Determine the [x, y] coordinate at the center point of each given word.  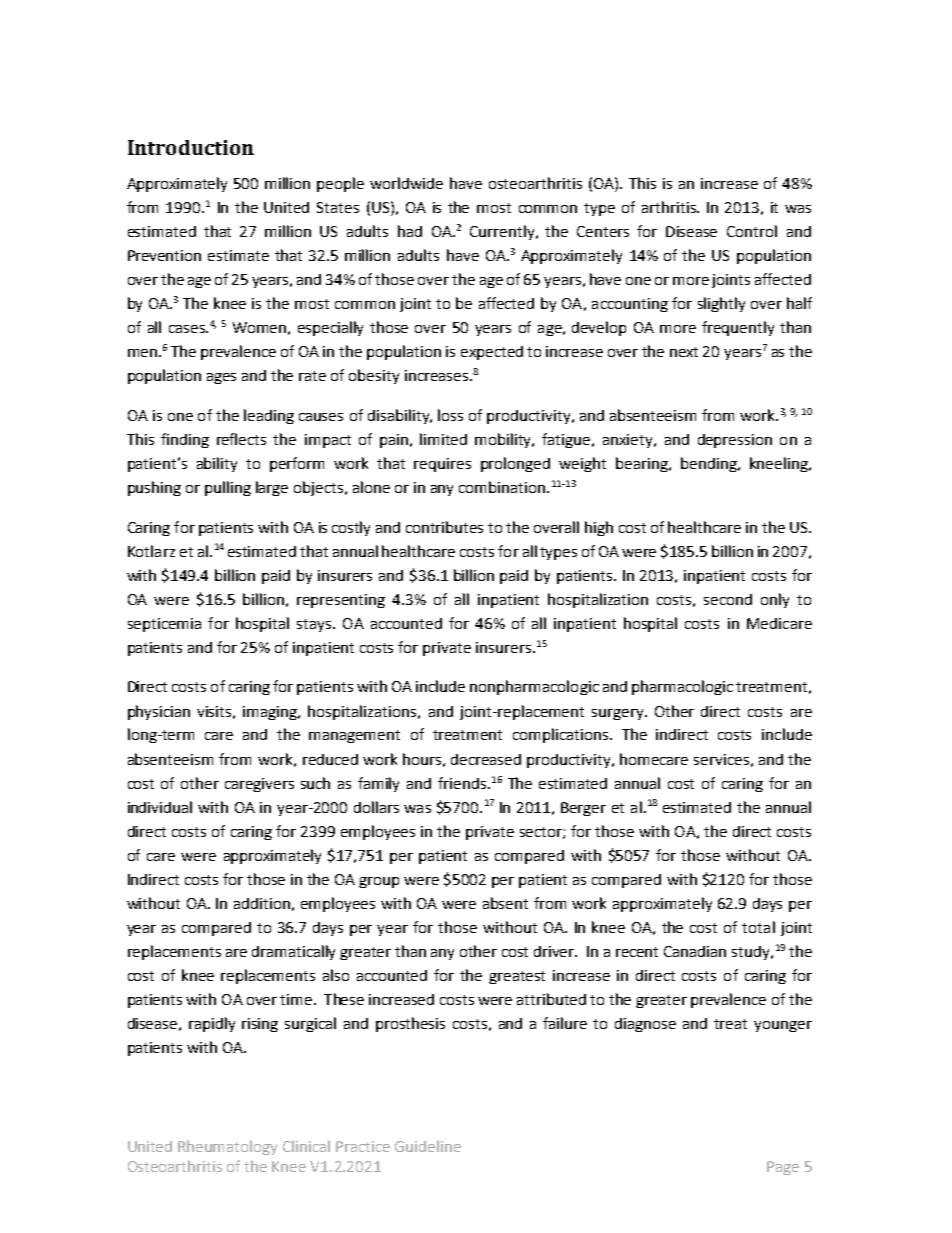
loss [450, 415]
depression [735, 441]
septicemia [164, 625]
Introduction [191, 147]
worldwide [406, 183]
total [758, 927]
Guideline [428, 1146]
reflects [241, 439]
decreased [486, 759]
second [728, 599]
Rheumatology [227, 1147]
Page [783, 1168]
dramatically [293, 952]
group [379, 882]
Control [752, 231]
